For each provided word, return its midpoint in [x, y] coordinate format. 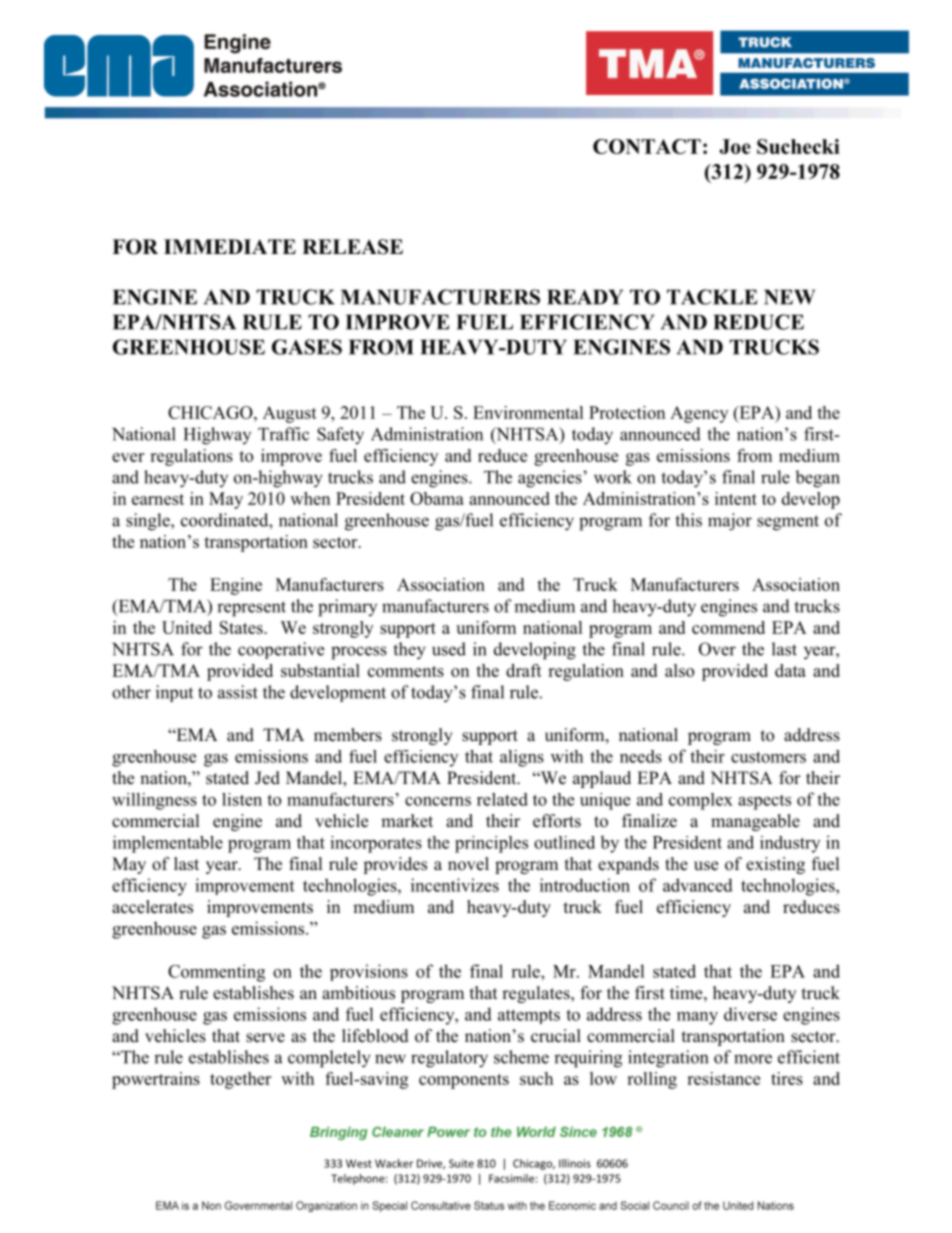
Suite [461, 1163]
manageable [755, 822]
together [240, 1080]
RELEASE [352, 247]
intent [736, 498]
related [502, 799]
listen [242, 799]
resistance [723, 1078]
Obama [437, 498]
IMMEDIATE [230, 246]
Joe [735, 146]
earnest [158, 499]
